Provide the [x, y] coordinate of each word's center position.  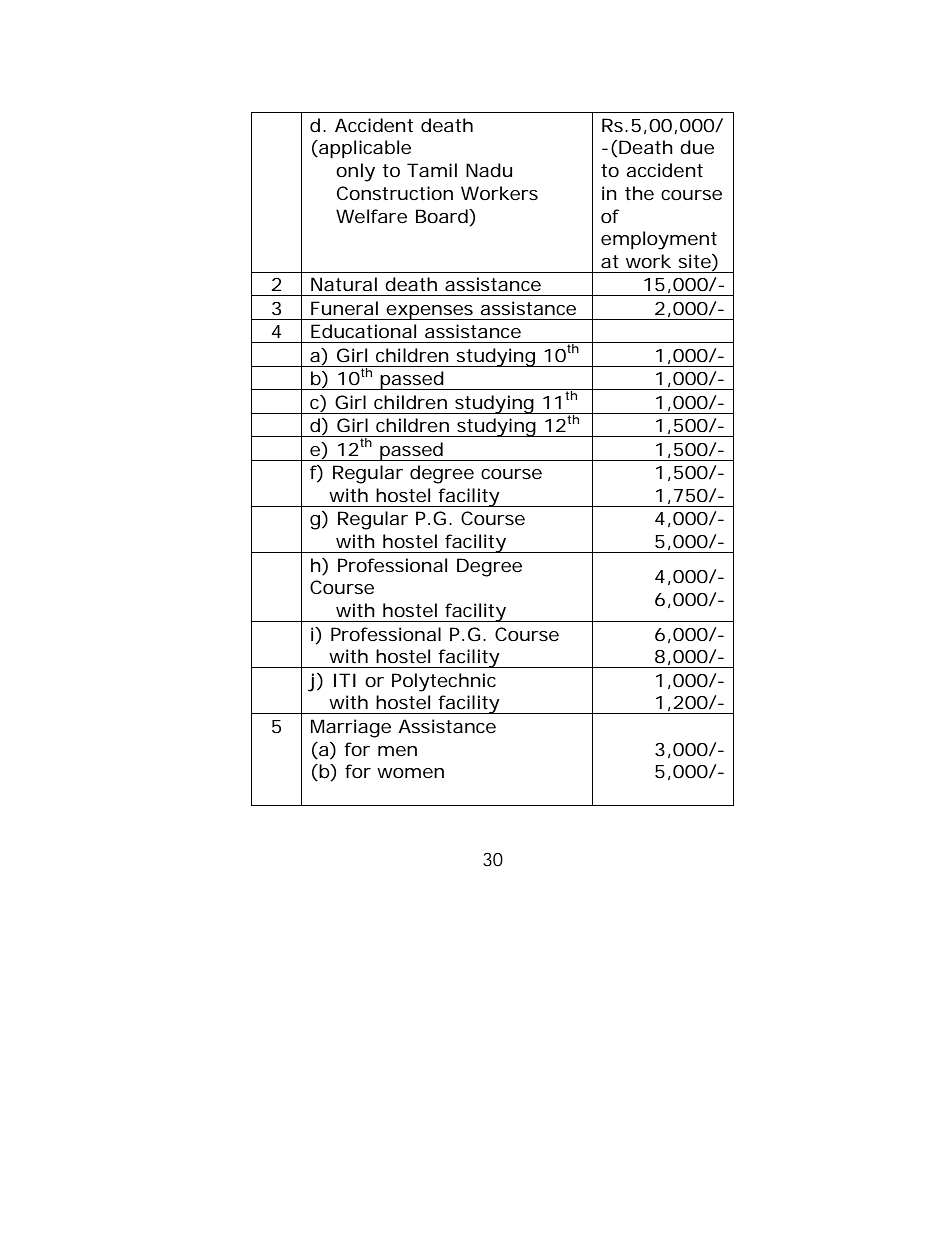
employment [659, 240]
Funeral [344, 308]
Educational [363, 331]
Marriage [351, 728]
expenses [430, 312]
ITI [345, 680]
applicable [364, 149]
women [410, 773]
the [639, 193]
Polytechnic [444, 682]
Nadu [489, 170]
